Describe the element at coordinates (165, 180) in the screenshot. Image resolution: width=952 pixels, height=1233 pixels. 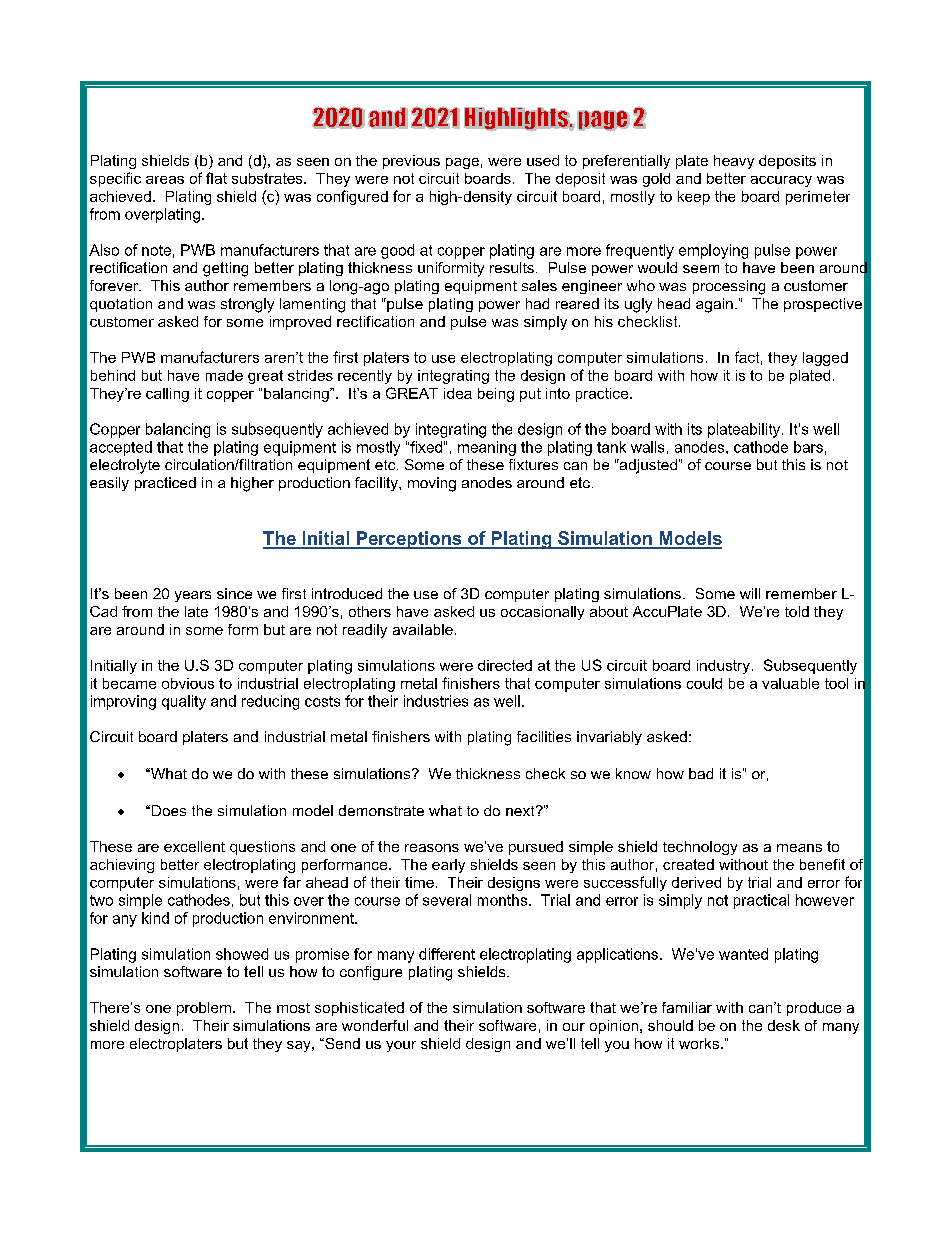
I see `areas` at that location.
